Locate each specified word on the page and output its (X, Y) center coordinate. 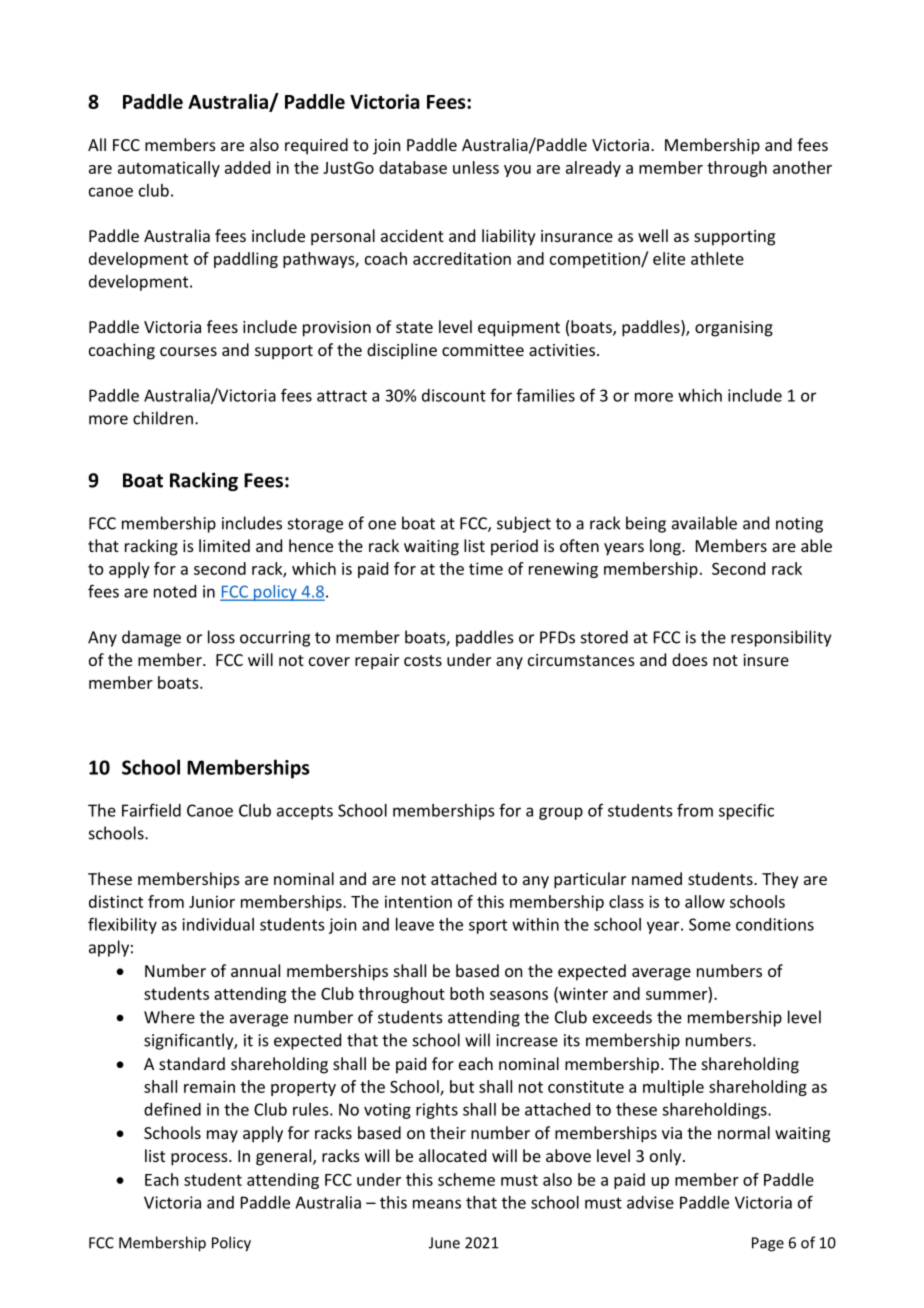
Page (768, 1244)
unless (476, 167)
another (802, 167)
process (200, 1159)
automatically (169, 169)
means (437, 1204)
